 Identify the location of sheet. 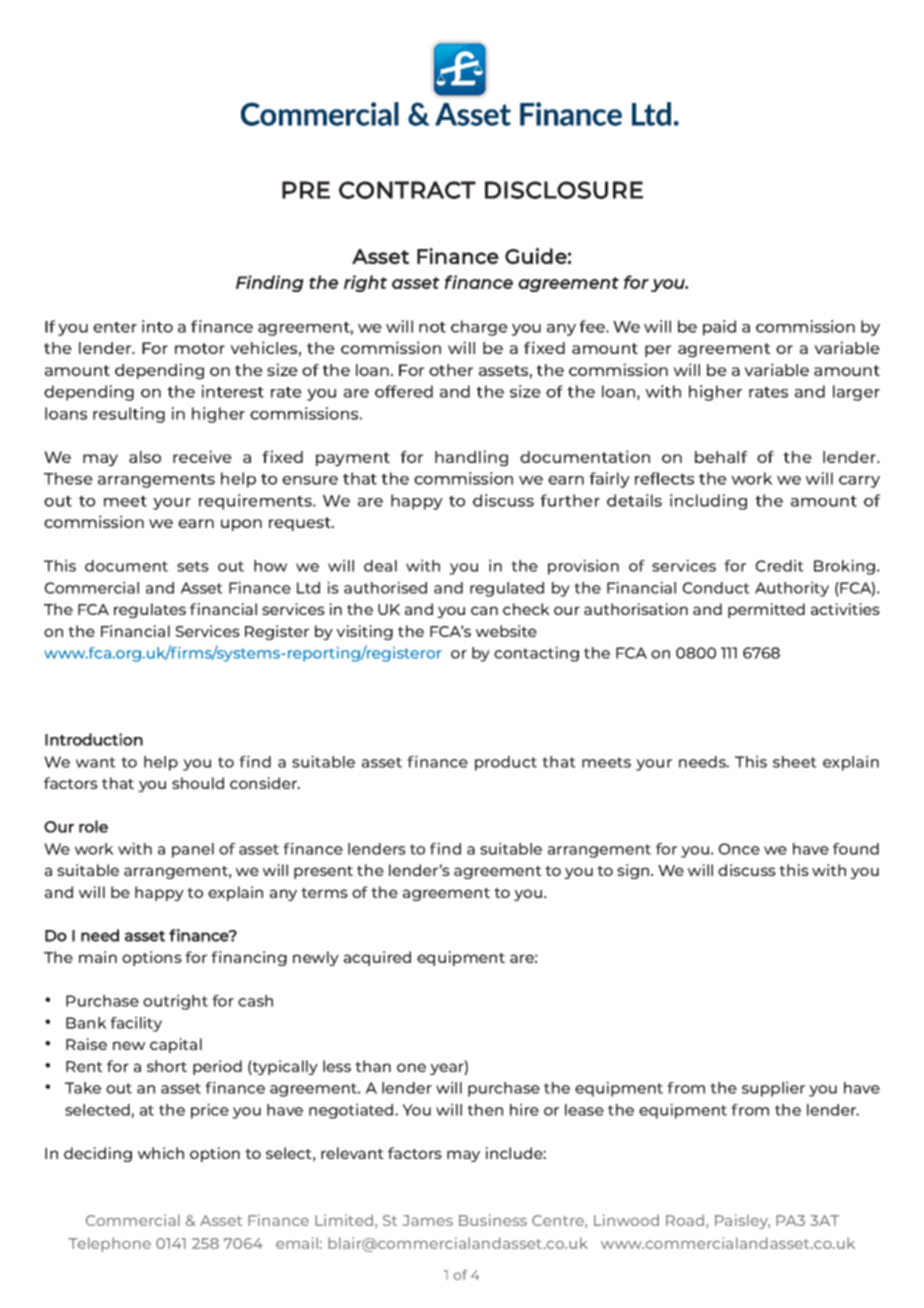
(795, 762).
